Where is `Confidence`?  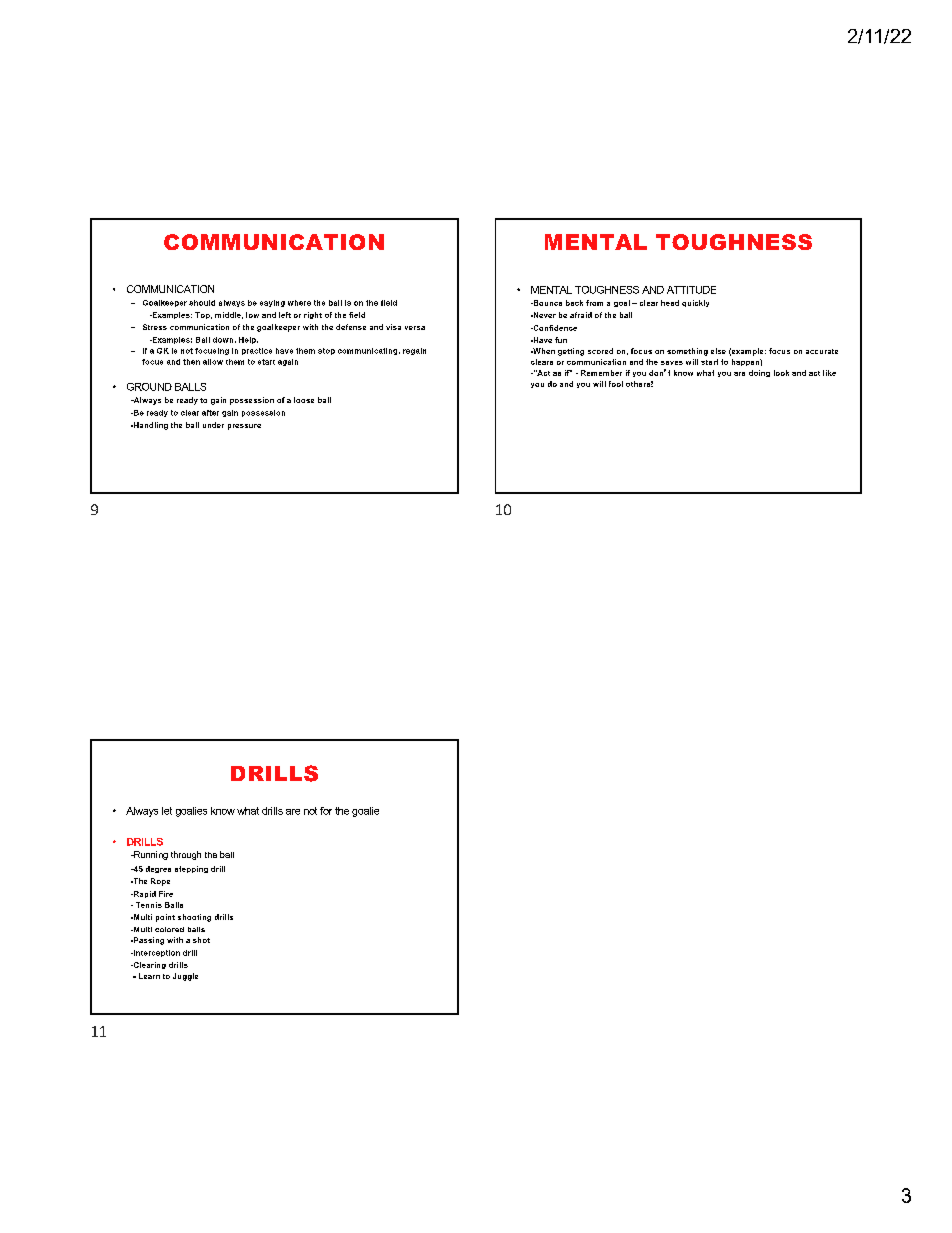
Confidence is located at coordinates (554, 328).
